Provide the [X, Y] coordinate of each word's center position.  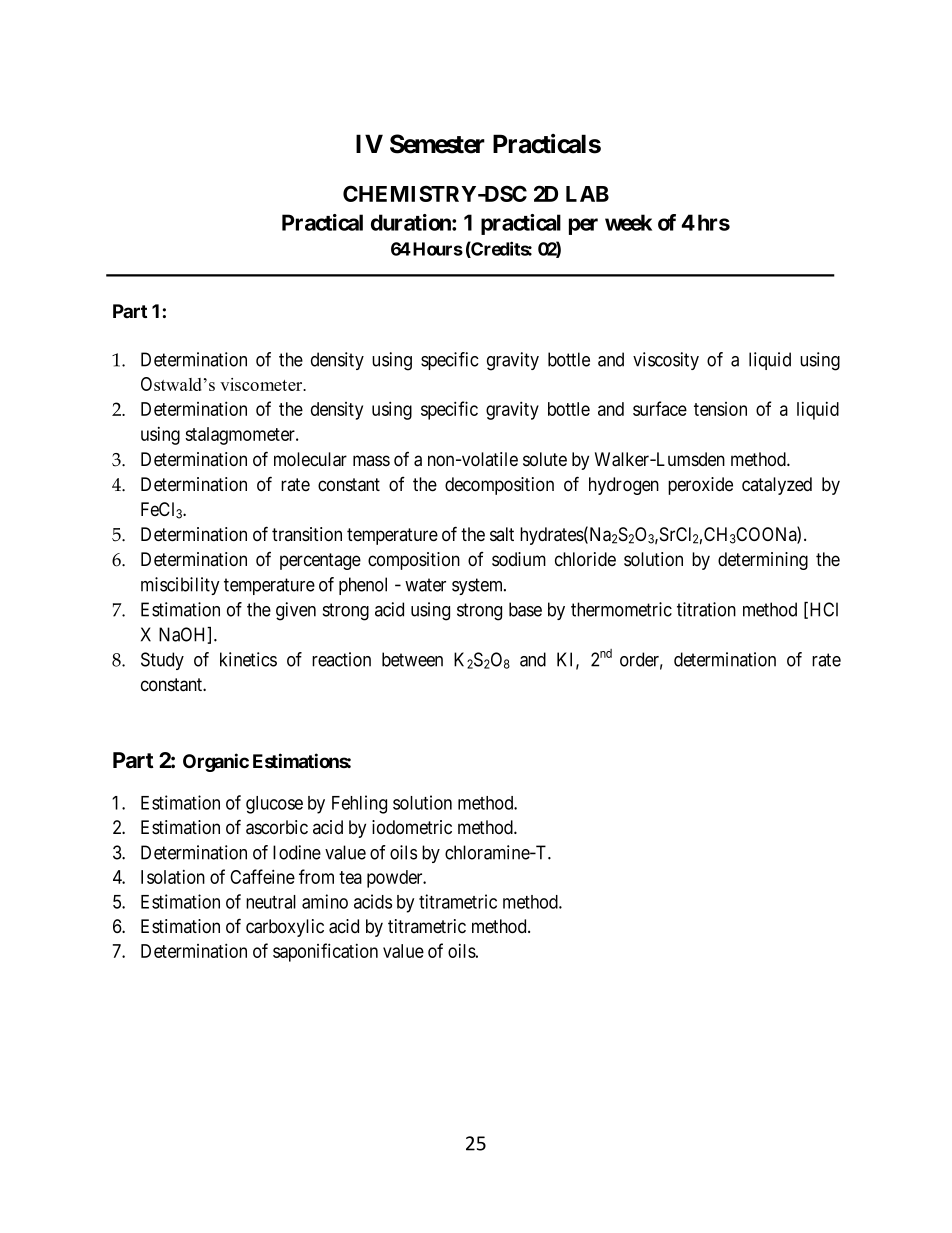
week [628, 222]
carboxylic [285, 928]
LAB [587, 194]
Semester [437, 144]
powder [396, 879]
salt [502, 534]
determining [763, 561]
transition [307, 534]
